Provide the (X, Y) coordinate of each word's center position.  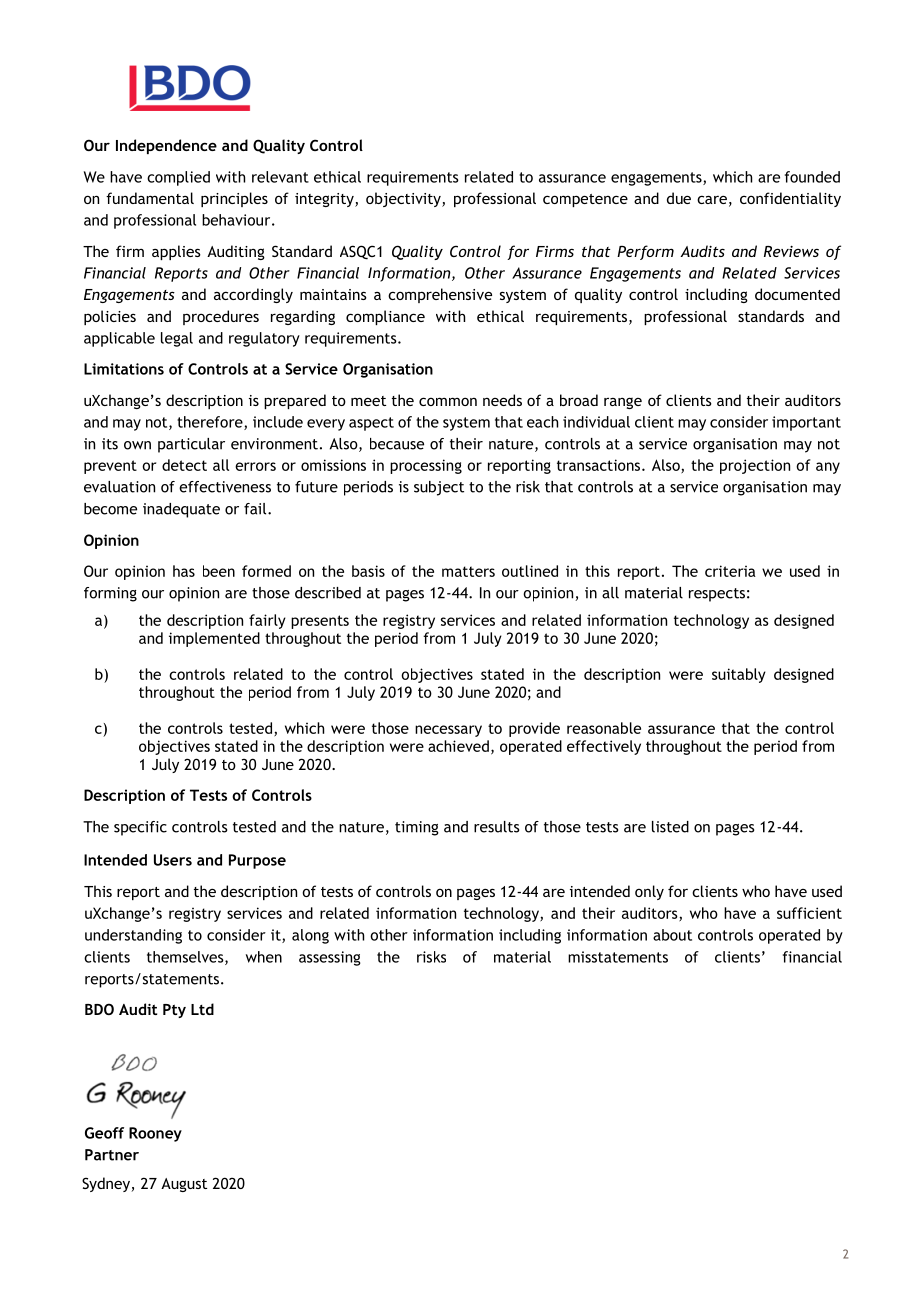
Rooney (155, 1134)
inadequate (181, 510)
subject (439, 488)
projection (755, 466)
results (496, 827)
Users (173, 860)
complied (178, 178)
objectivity (404, 199)
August (184, 1185)
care (712, 199)
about (672, 935)
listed (670, 827)
